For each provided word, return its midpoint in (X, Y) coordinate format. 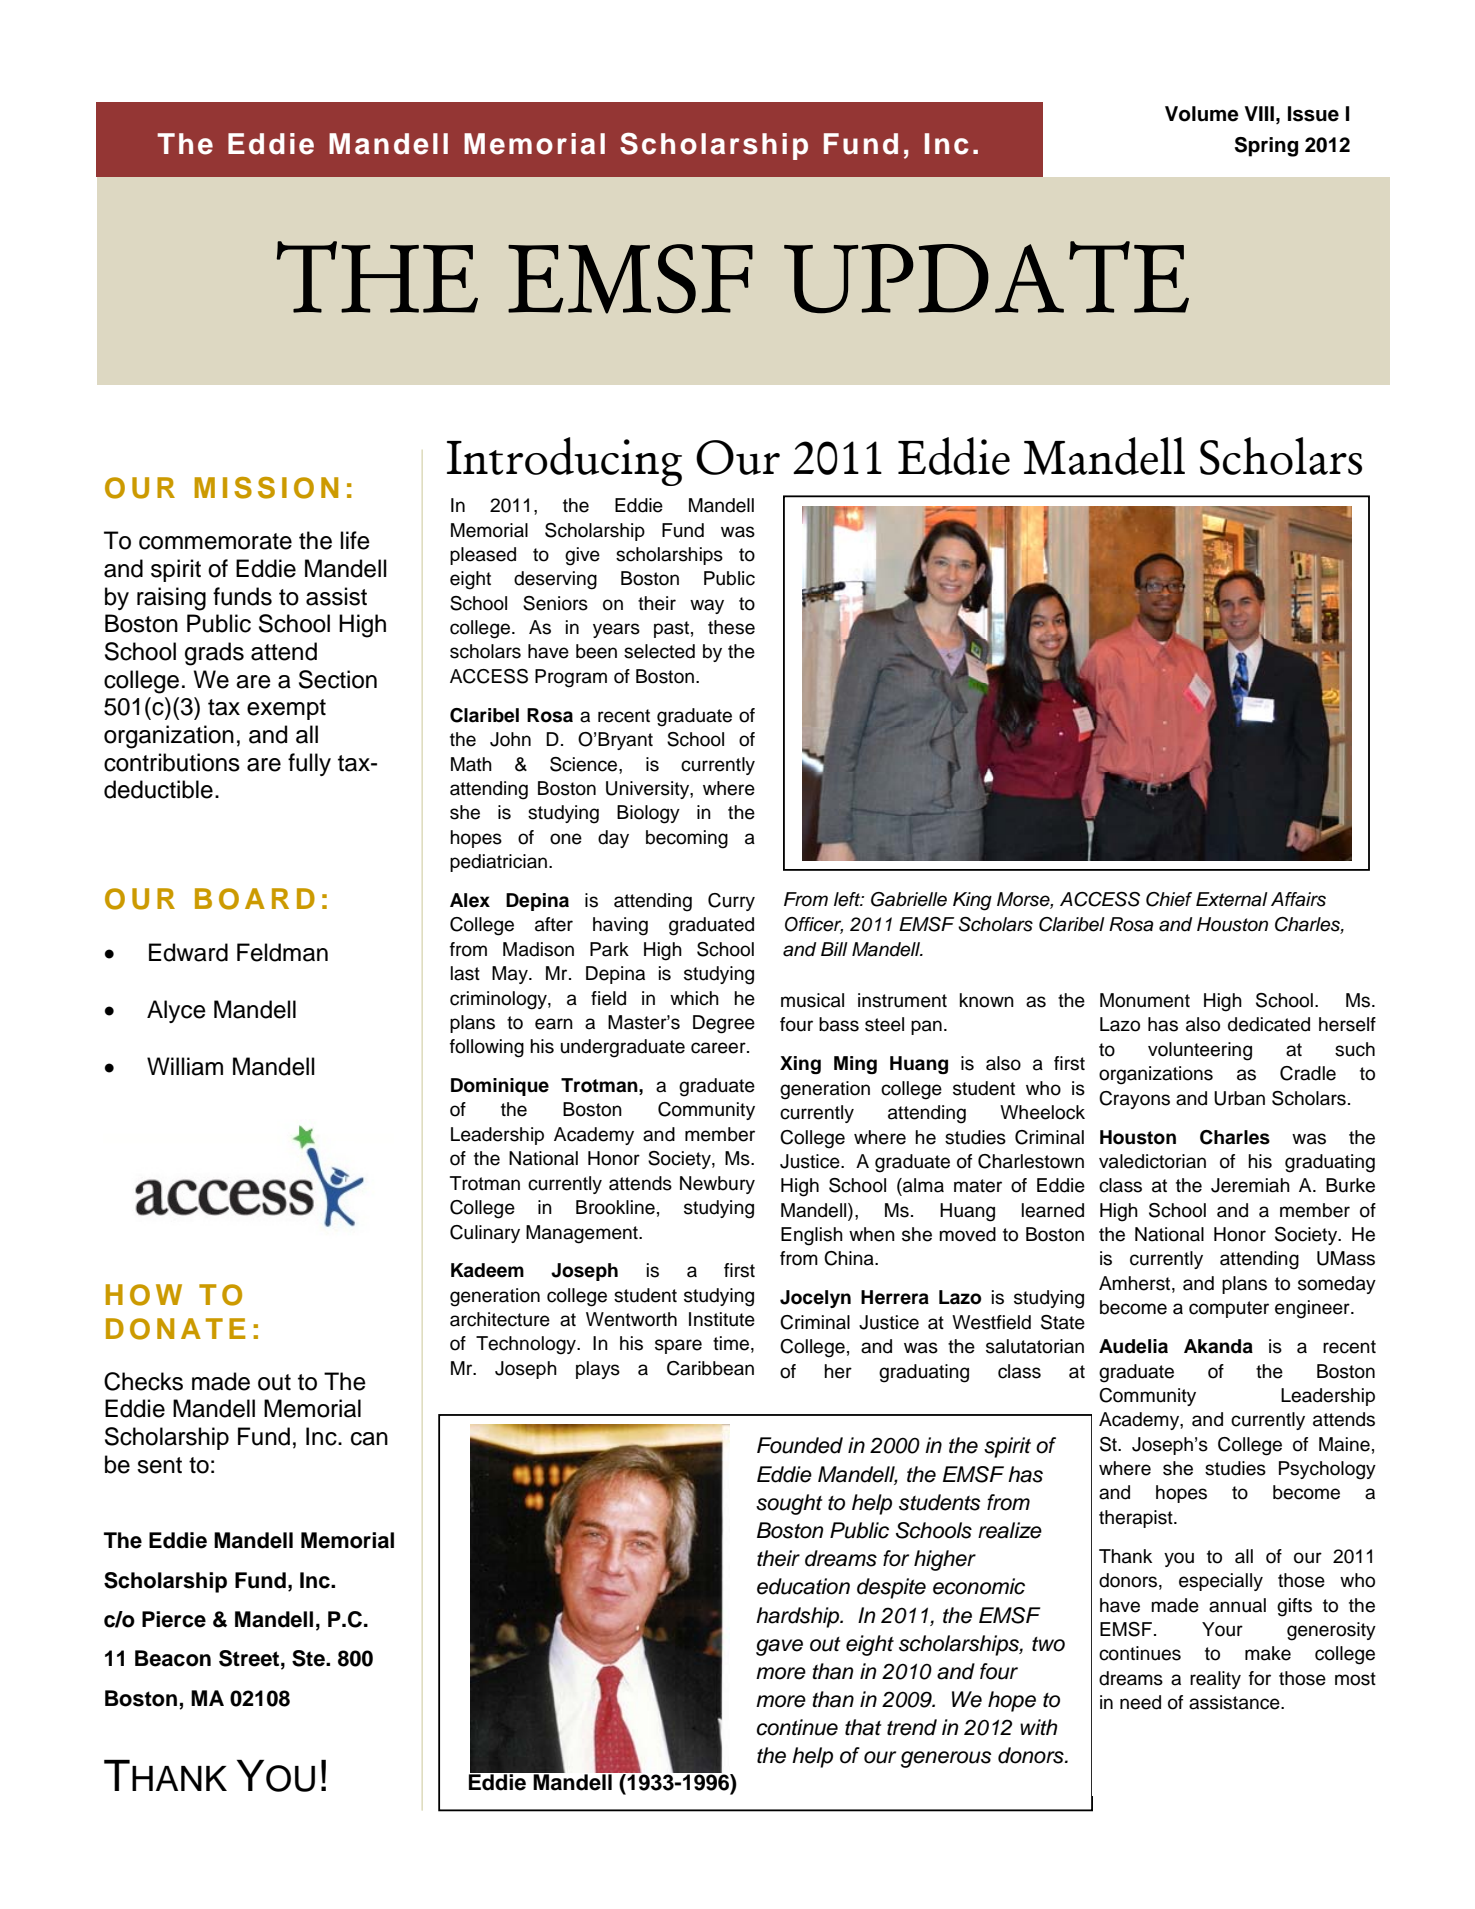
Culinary (485, 1234)
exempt (286, 709)
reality (1215, 1680)
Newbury (717, 1185)
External (1232, 899)
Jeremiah (1250, 1185)
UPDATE (986, 277)
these (731, 627)
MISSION (266, 488)
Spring (1266, 147)
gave (779, 1647)
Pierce (174, 1619)
